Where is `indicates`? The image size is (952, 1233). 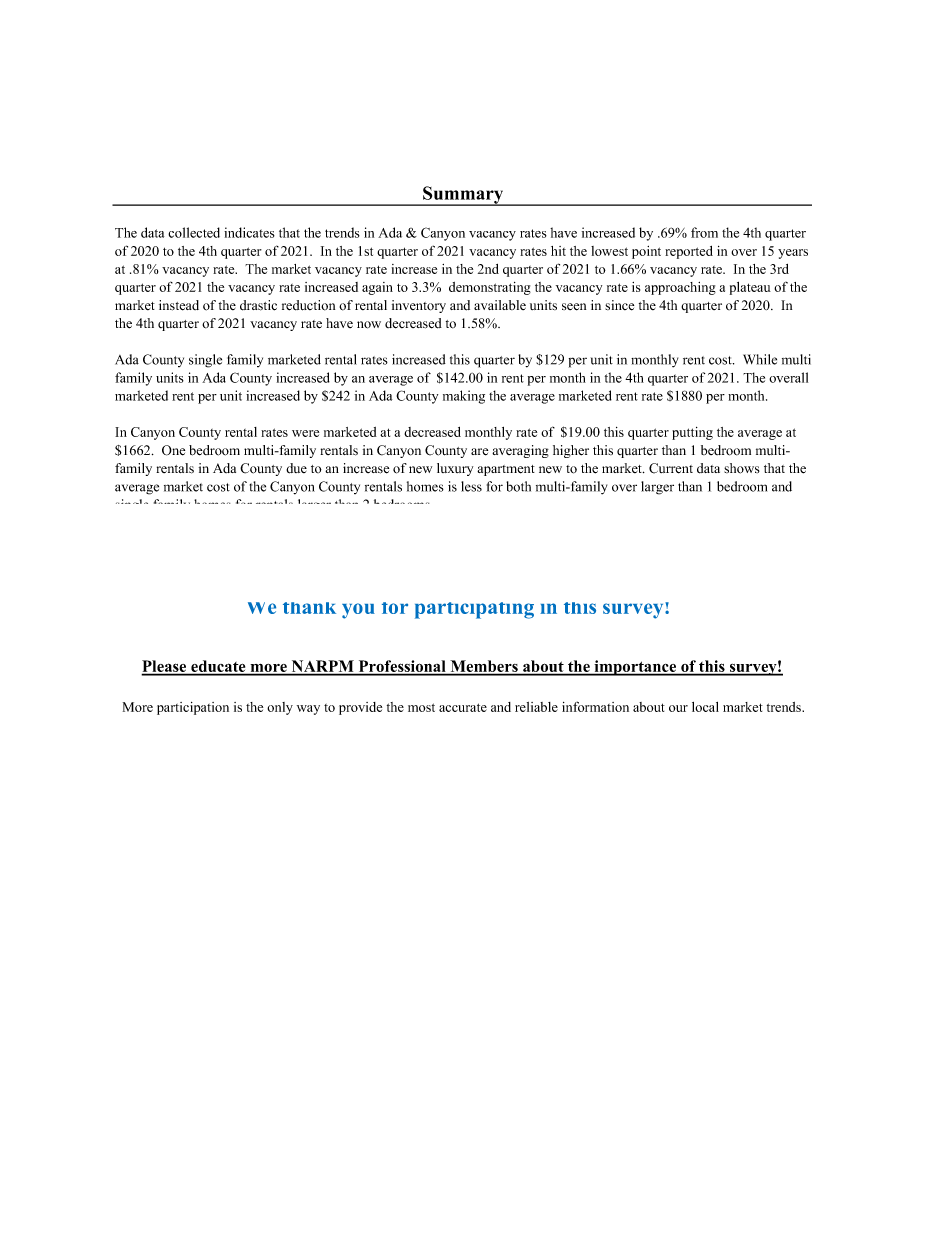
indicates is located at coordinates (249, 232).
